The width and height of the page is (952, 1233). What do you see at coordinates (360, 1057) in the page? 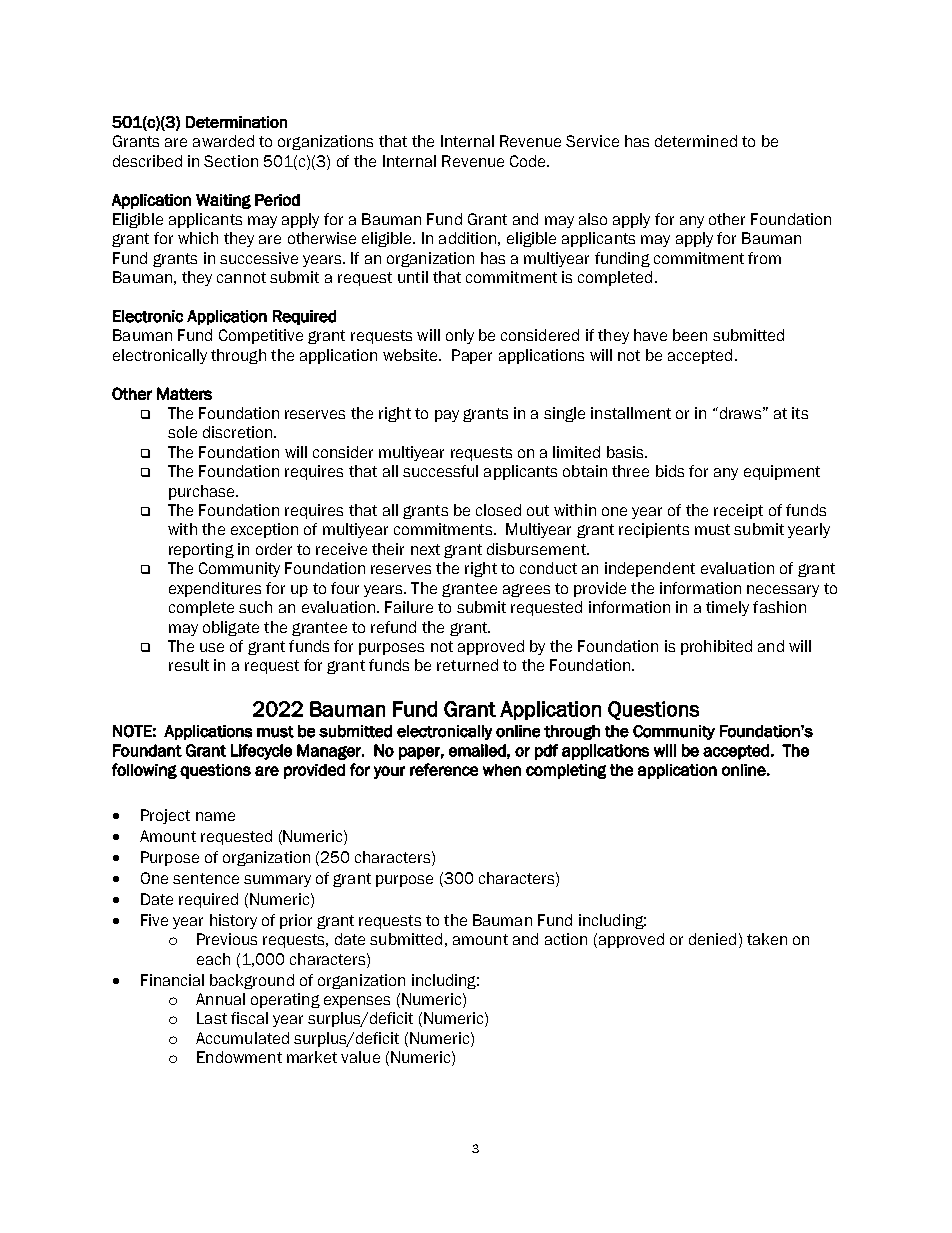
I see `value` at bounding box center [360, 1057].
